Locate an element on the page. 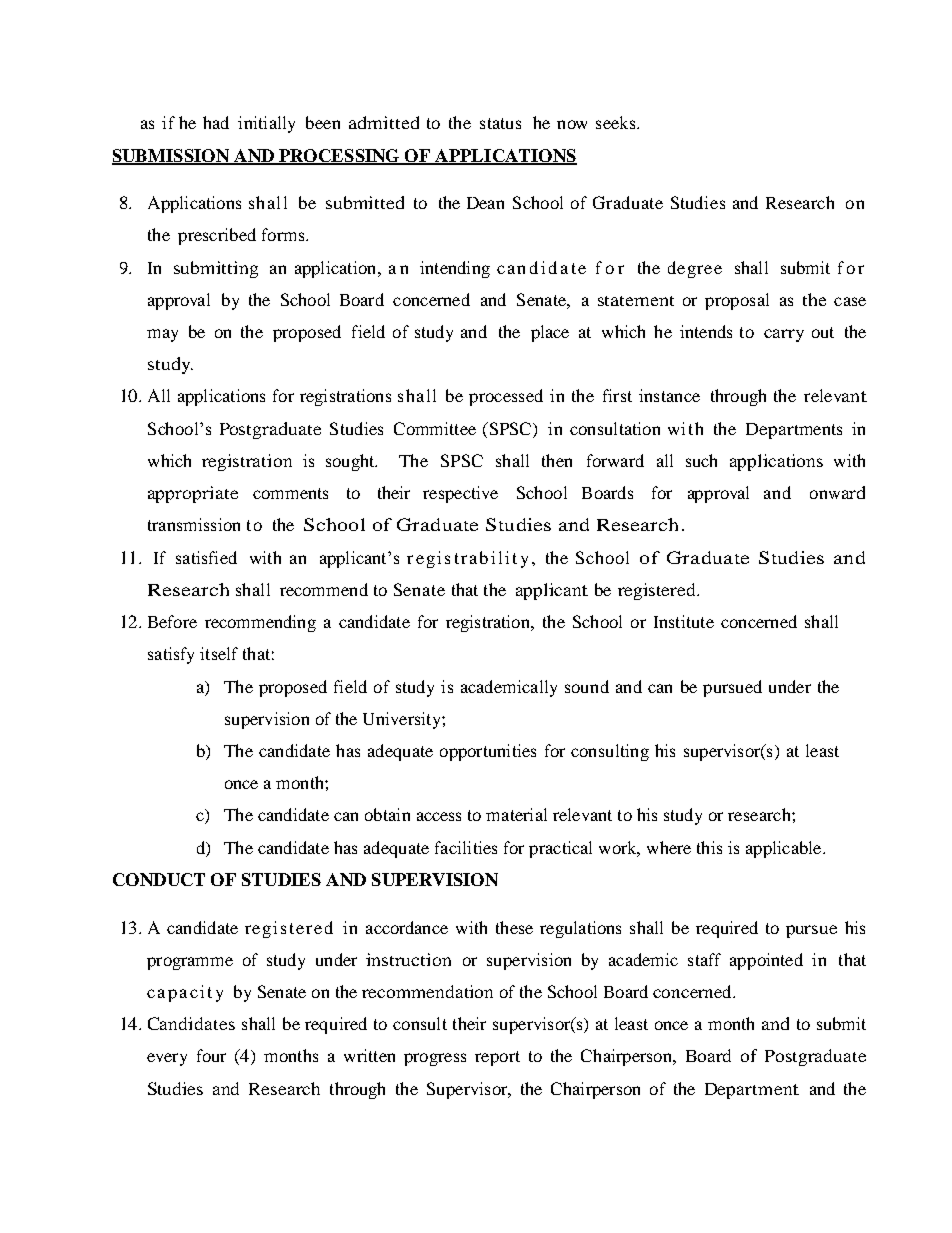  seeks is located at coordinates (617, 122).
